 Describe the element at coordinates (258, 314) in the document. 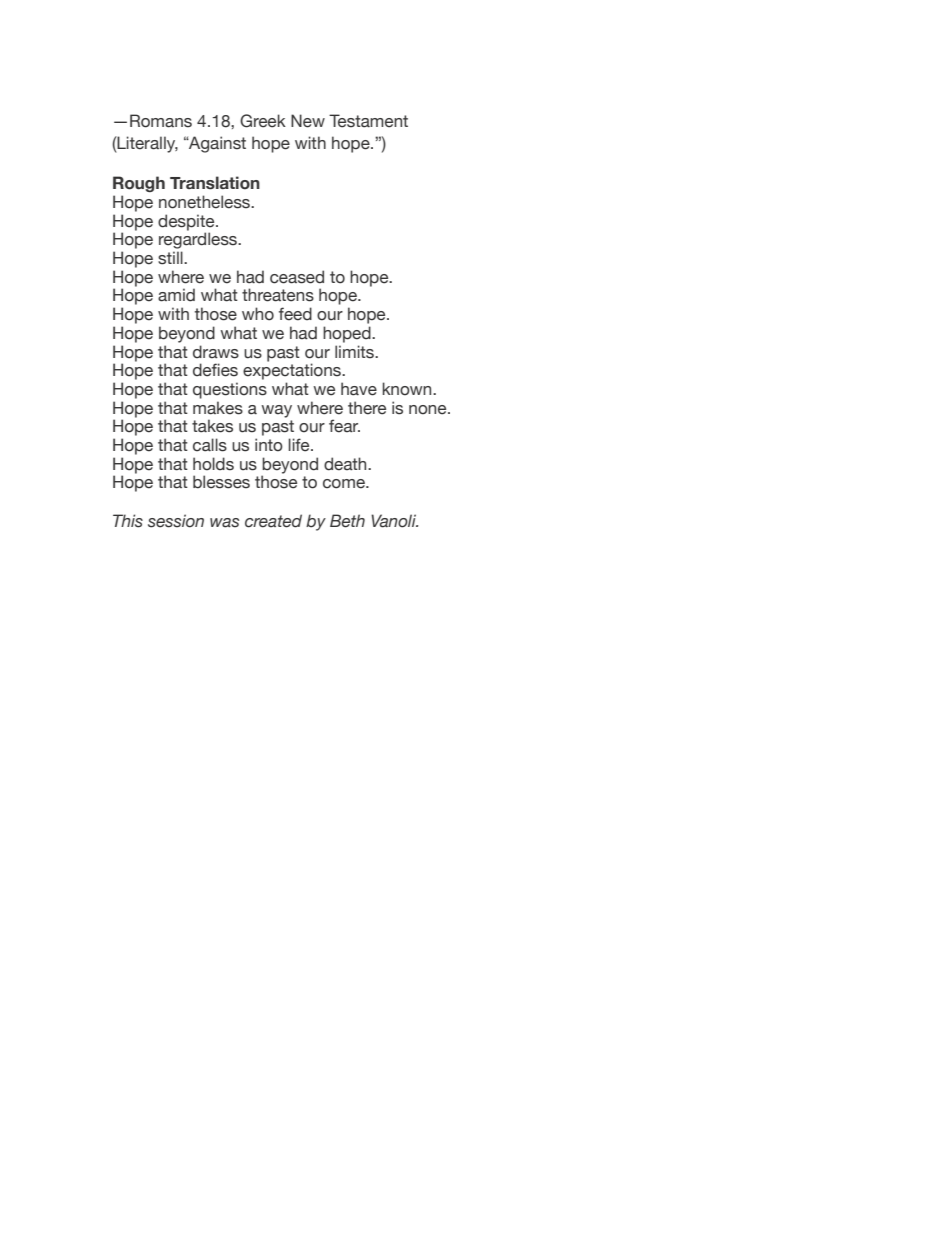

I see `who` at that location.
